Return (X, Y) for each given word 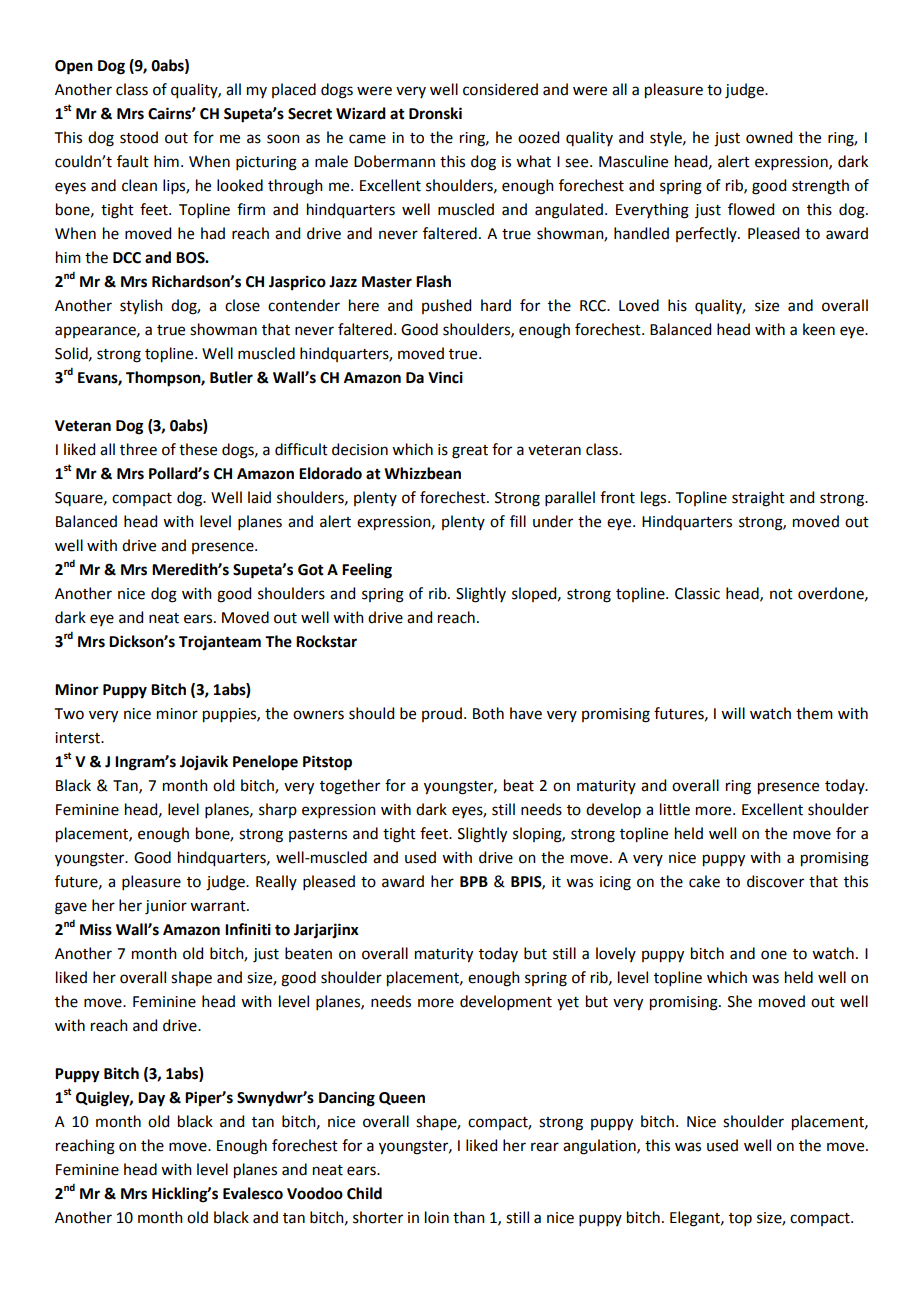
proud (442, 714)
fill (518, 521)
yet (568, 1003)
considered (500, 89)
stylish (141, 306)
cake (704, 881)
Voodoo (315, 1193)
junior (166, 907)
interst (78, 738)
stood (139, 137)
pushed (446, 306)
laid (259, 497)
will (733, 713)
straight (758, 499)
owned (769, 137)
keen (819, 329)
